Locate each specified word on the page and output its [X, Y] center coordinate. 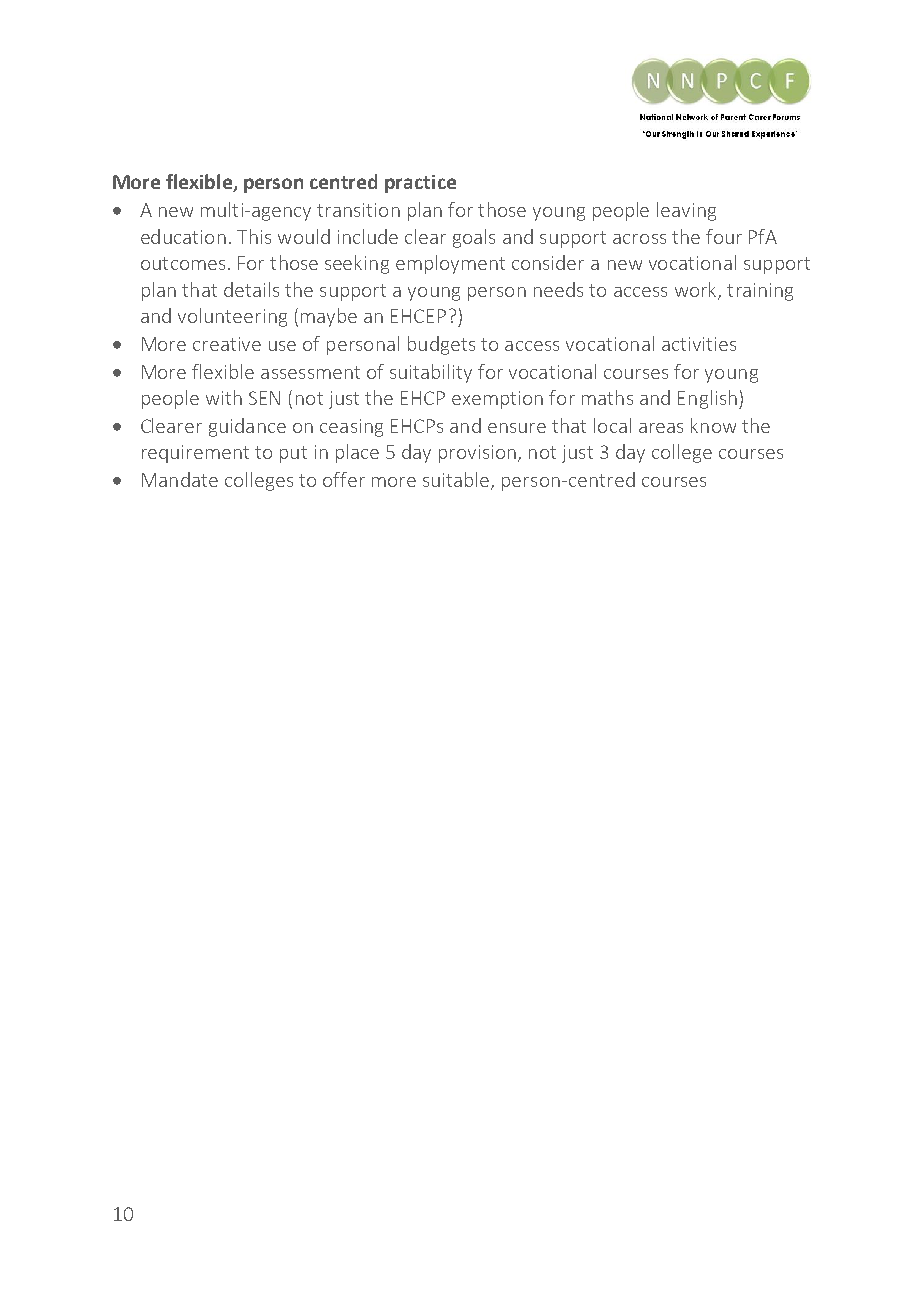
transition [358, 210]
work [697, 290]
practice [420, 184]
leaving [686, 211]
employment [450, 264]
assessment [310, 372]
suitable [457, 481]
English [707, 399]
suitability [431, 373]
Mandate [180, 479]
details [251, 289]
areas [661, 428]
